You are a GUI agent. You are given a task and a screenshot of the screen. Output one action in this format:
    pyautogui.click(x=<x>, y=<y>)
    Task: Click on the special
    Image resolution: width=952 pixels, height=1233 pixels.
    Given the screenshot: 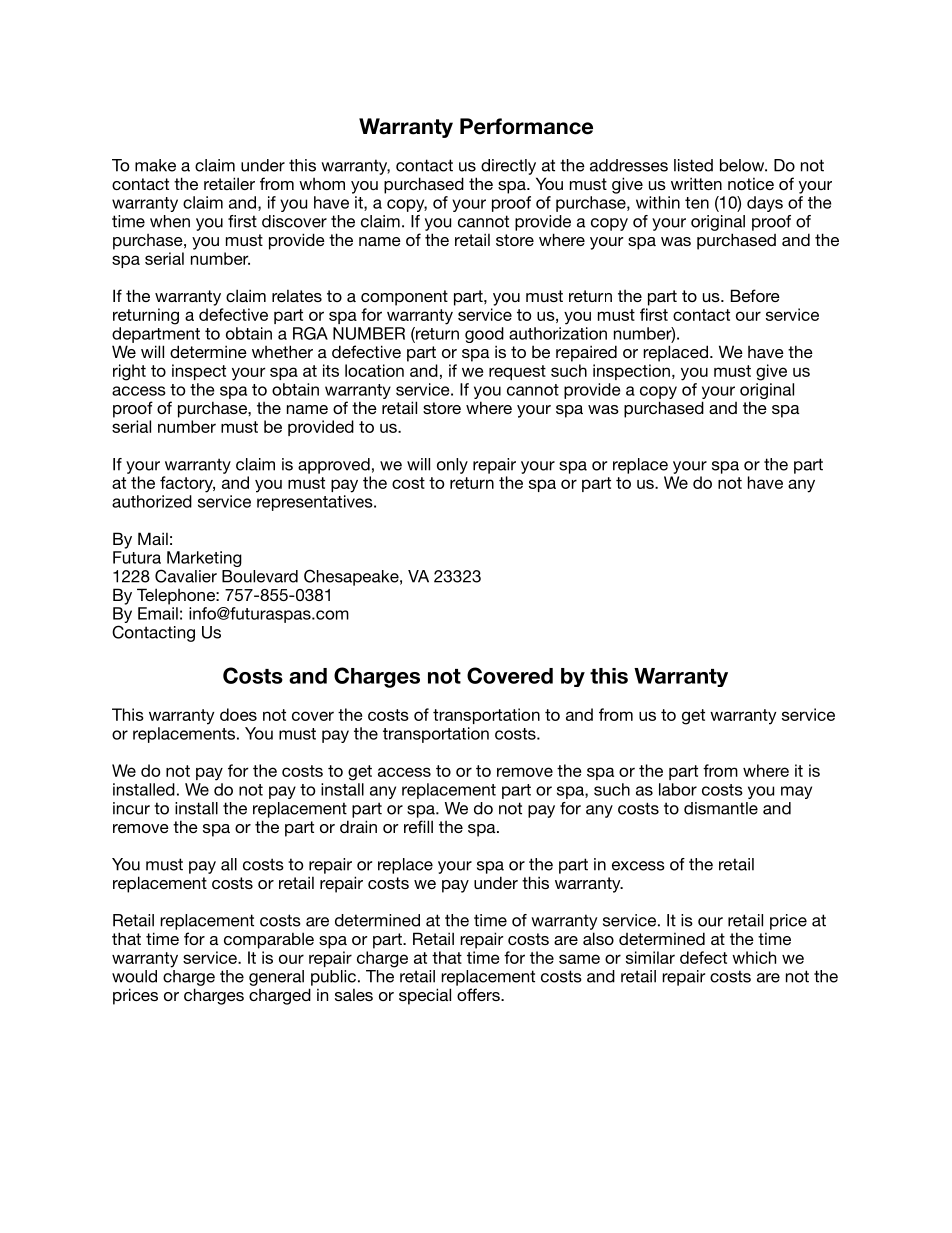 What is the action you would take?
    pyautogui.click(x=425, y=996)
